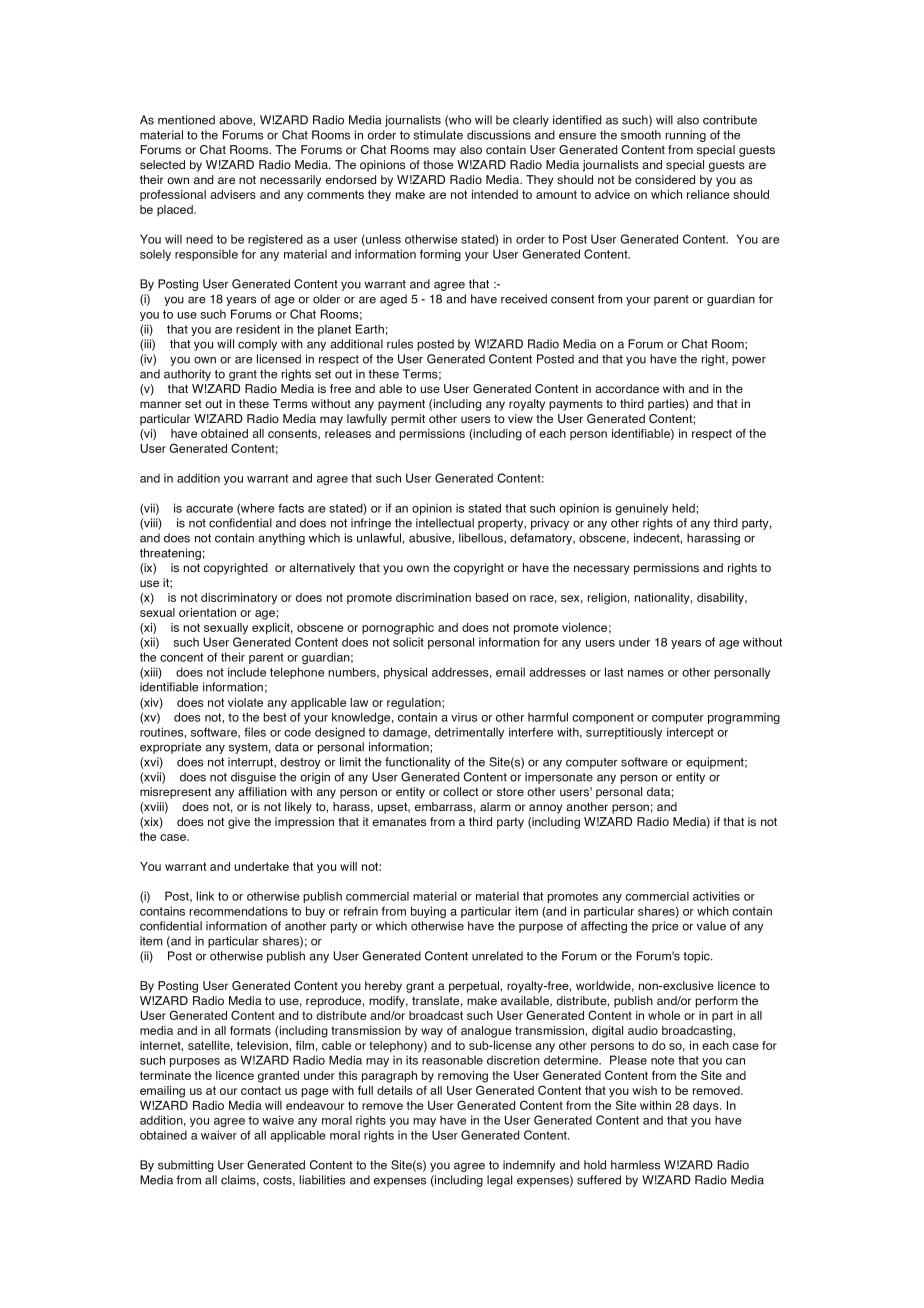 This document has height=1308, width=924. Describe the element at coordinates (408, 642) in the document. I see `solicit` at that location.
